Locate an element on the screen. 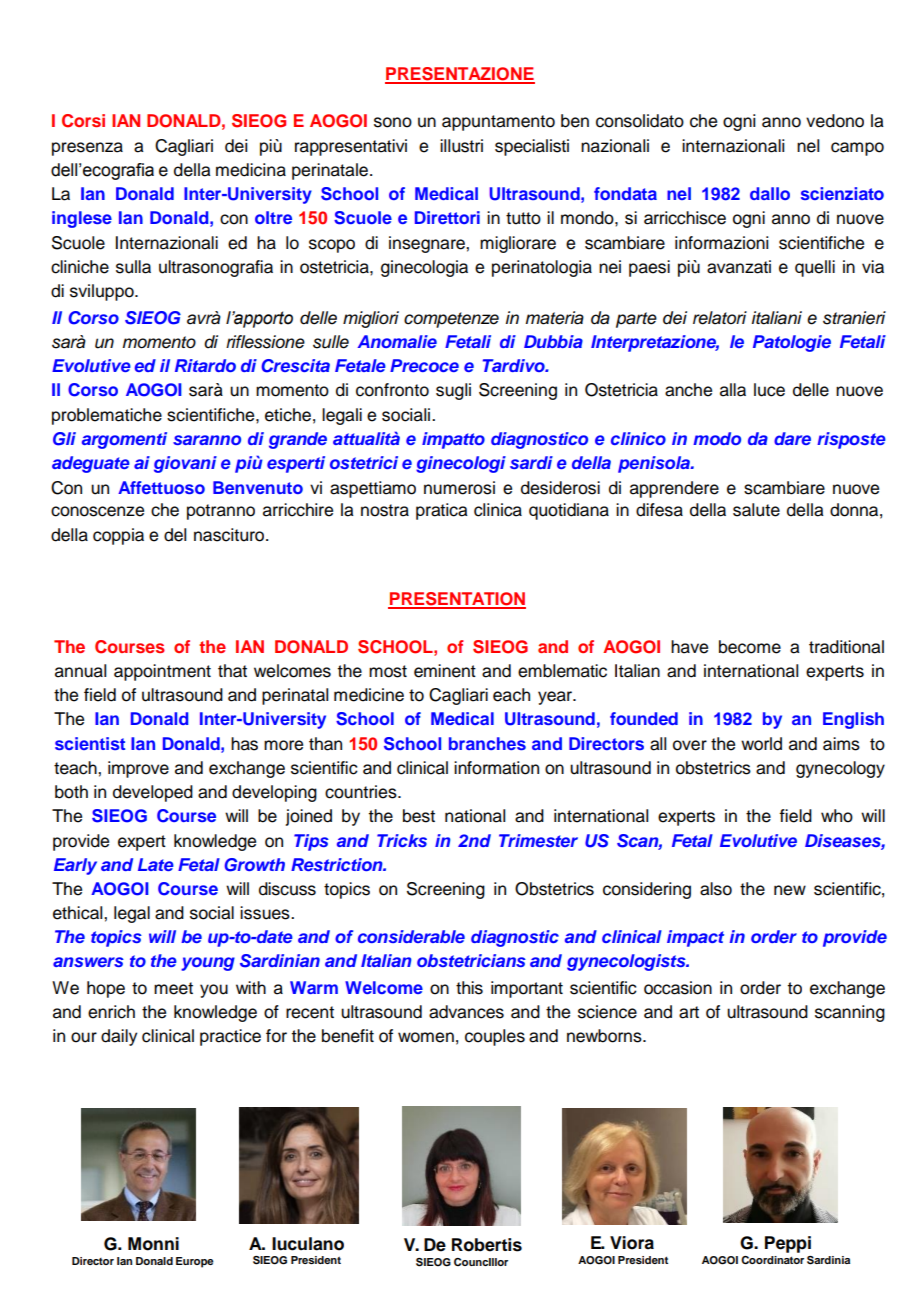 This screenshot has height=1311, width=924. campo is located at coordinates (857, 149).
